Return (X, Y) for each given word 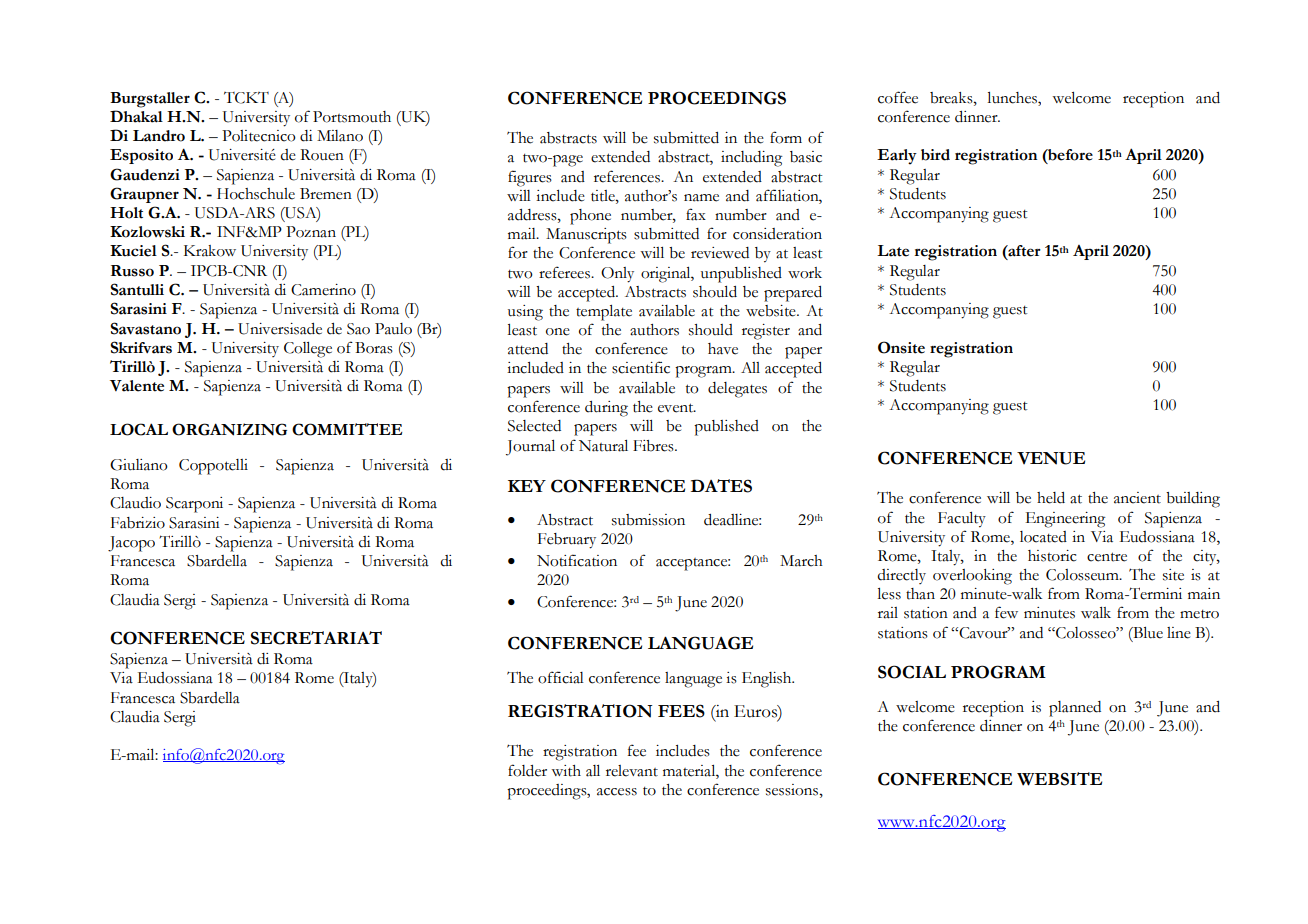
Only (617, 275)
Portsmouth (352, 117)
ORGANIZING (229, 429)
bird (935, 155)
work (805, 273)
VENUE (1051, 458)
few (1006, 612)
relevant (632, 771)
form (786, 137)
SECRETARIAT (316, 638)
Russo (132, 271)
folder (527, 770)
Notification (577, 560)
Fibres (654, 446)
